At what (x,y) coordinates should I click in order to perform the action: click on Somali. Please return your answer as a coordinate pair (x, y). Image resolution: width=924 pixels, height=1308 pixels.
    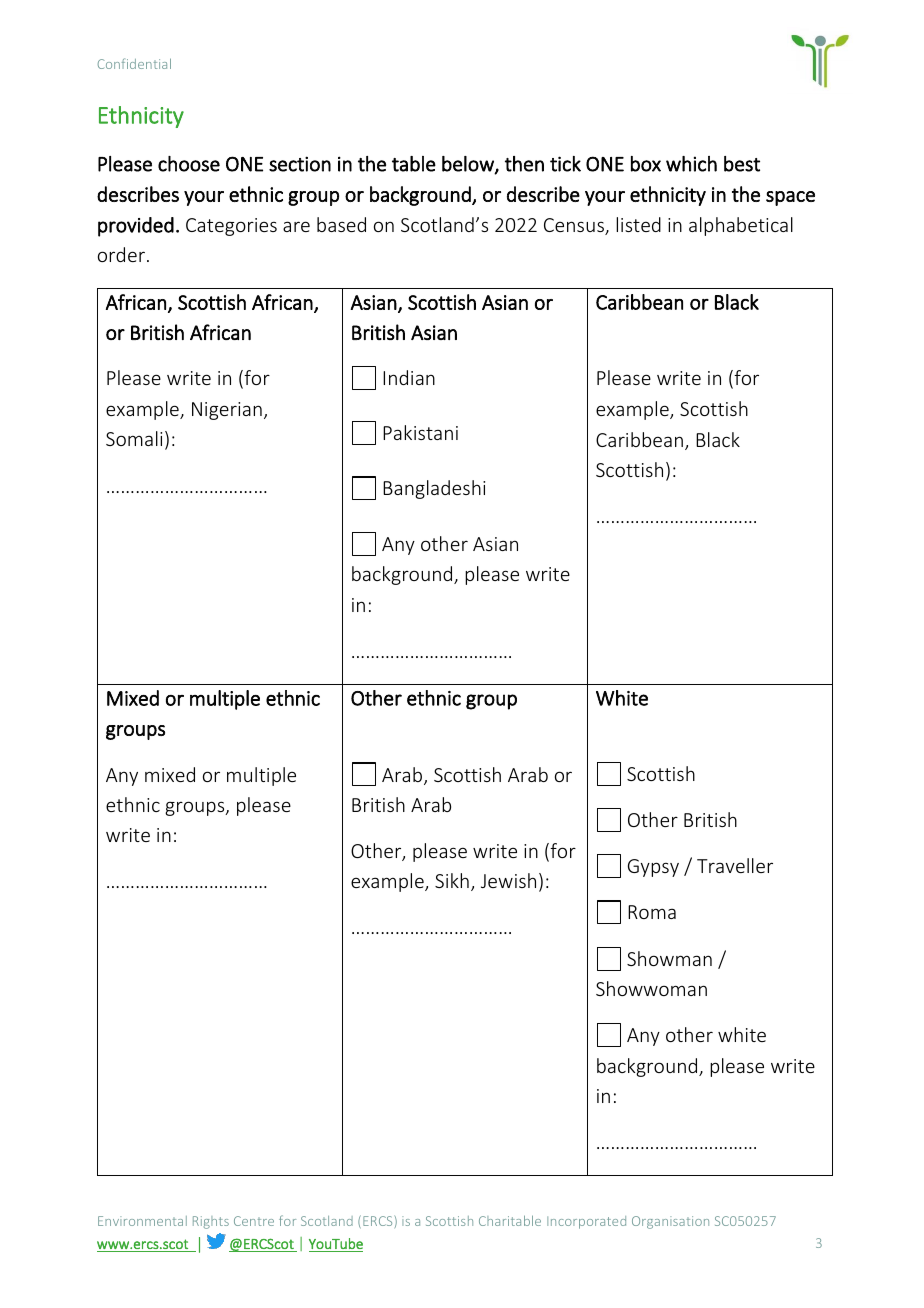
    Looking at the image, I should click on (134, 438).
